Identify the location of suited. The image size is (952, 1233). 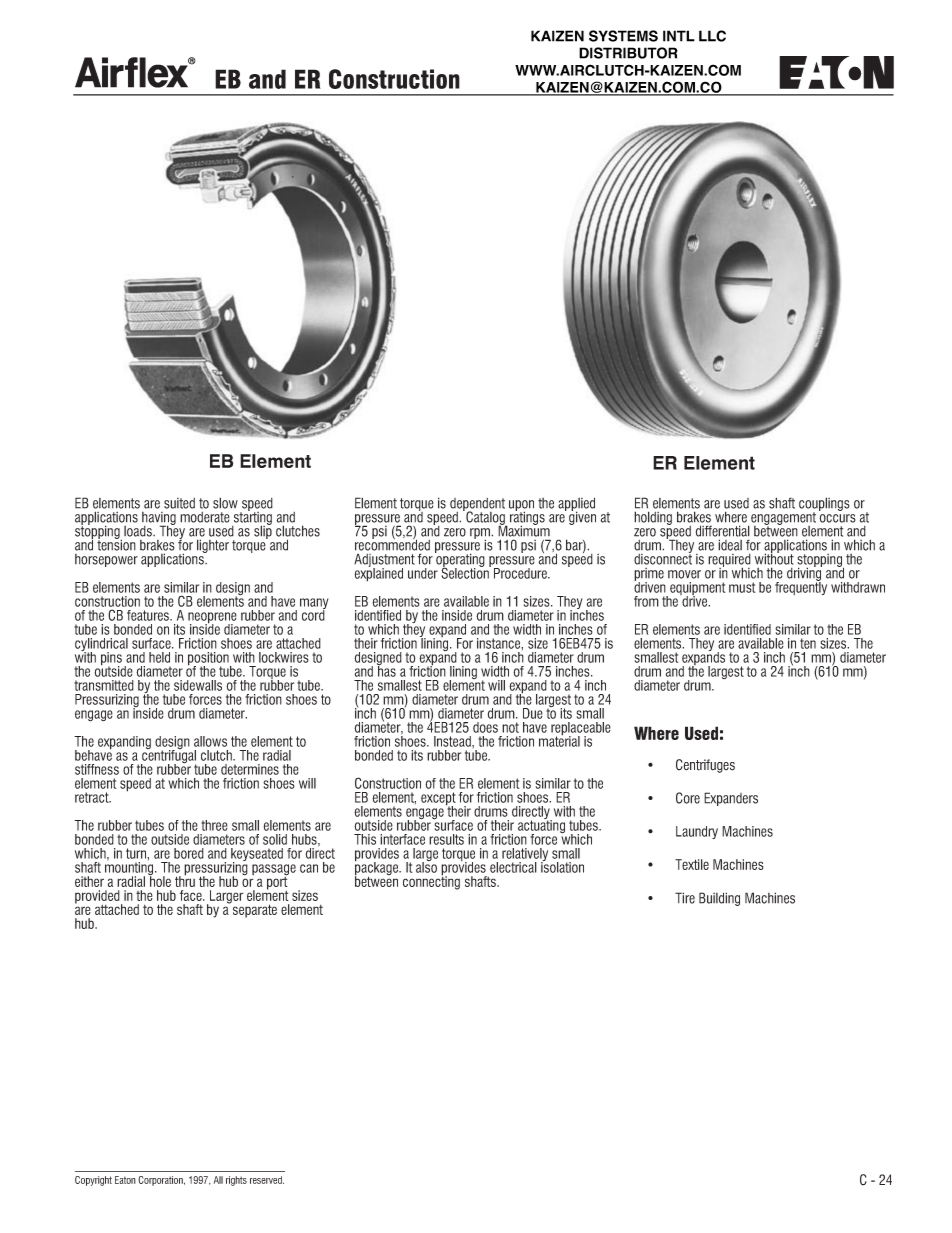
(179, 503).
